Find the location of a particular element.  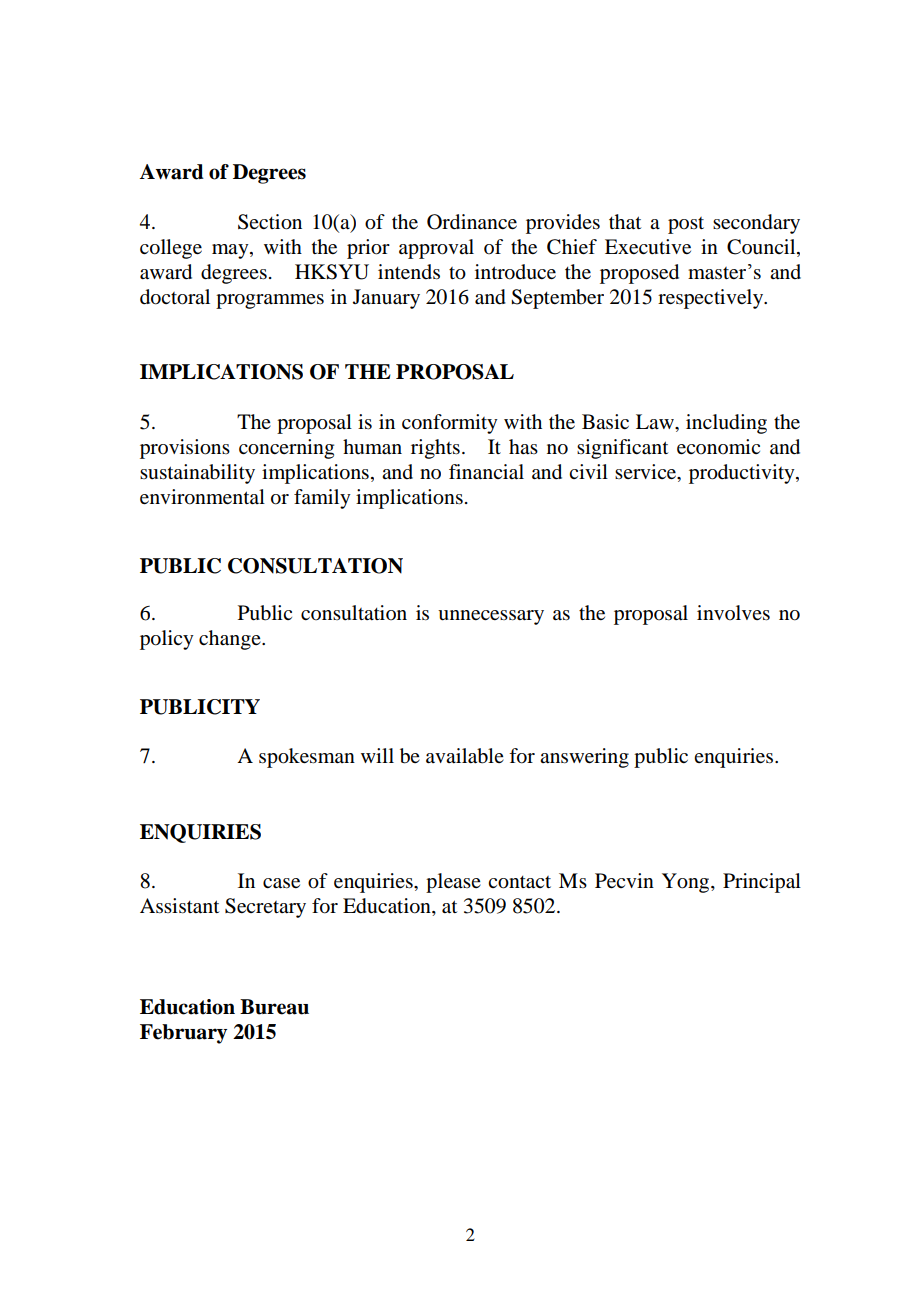

conformity is located at coordinates (450, 424).
